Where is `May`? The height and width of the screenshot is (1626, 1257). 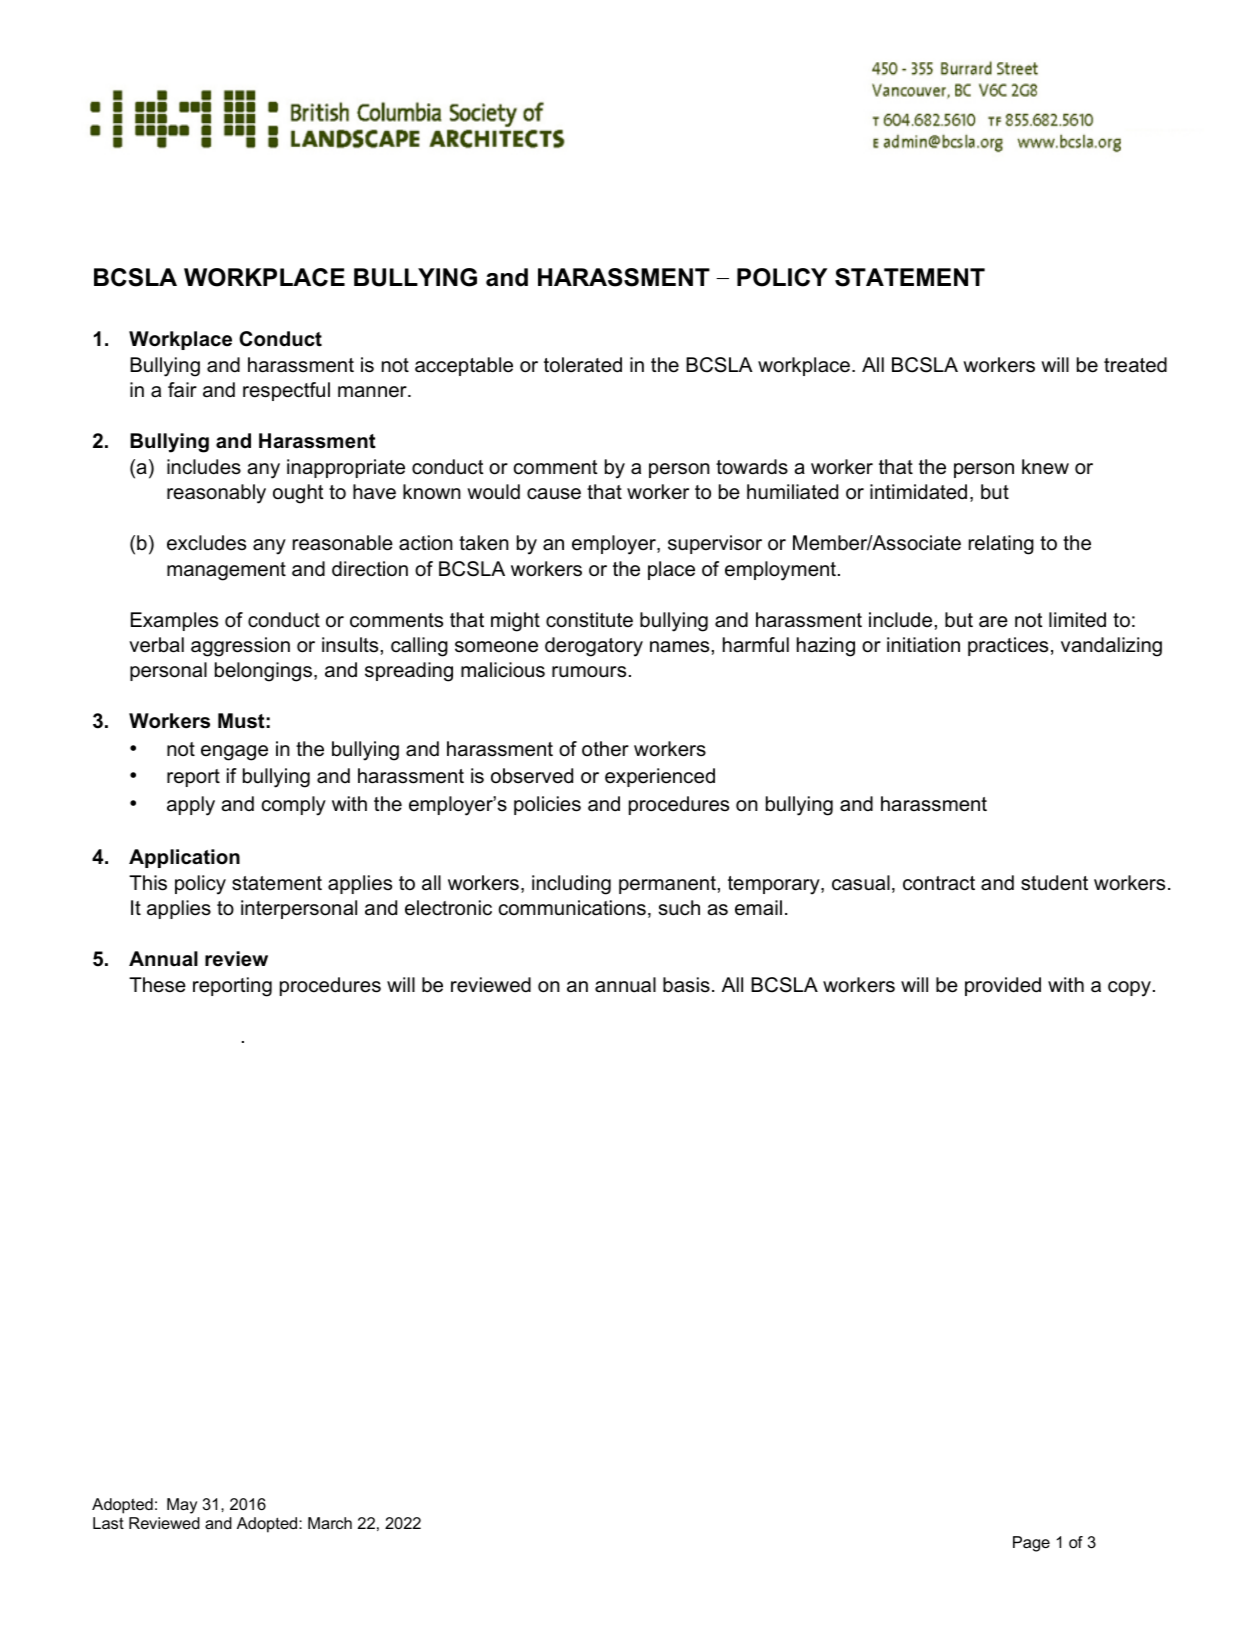
May is located at coordinates (182, 1506).
